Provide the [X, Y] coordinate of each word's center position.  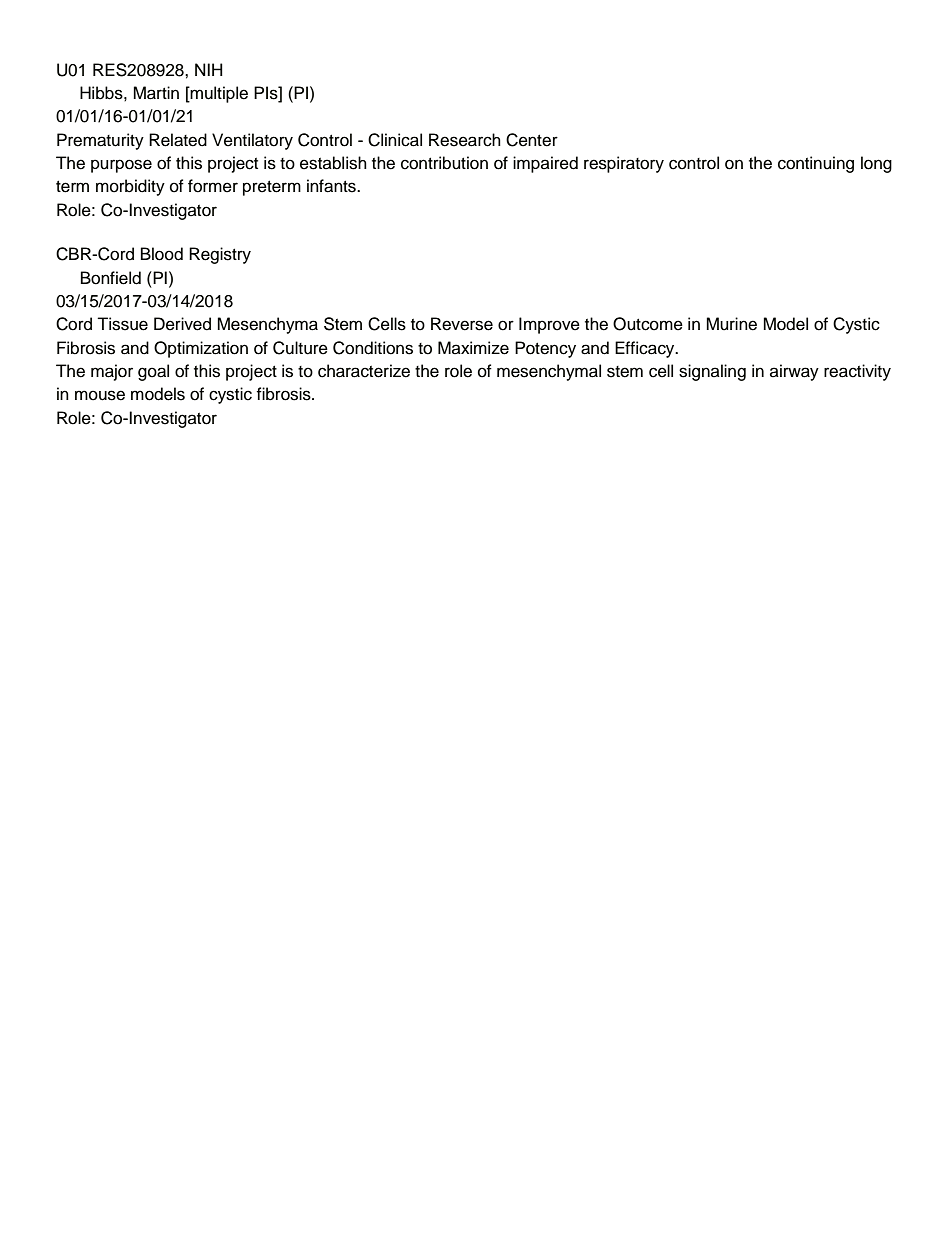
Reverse [462, 324]
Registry [220, 255]
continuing [816, 164]
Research [465, 140]
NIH [209, 69]
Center [532, 140]
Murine [731, 324]
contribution [444, 163]
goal [153, 372]
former [213, 186]
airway [794, 372]
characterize [364, 371]
